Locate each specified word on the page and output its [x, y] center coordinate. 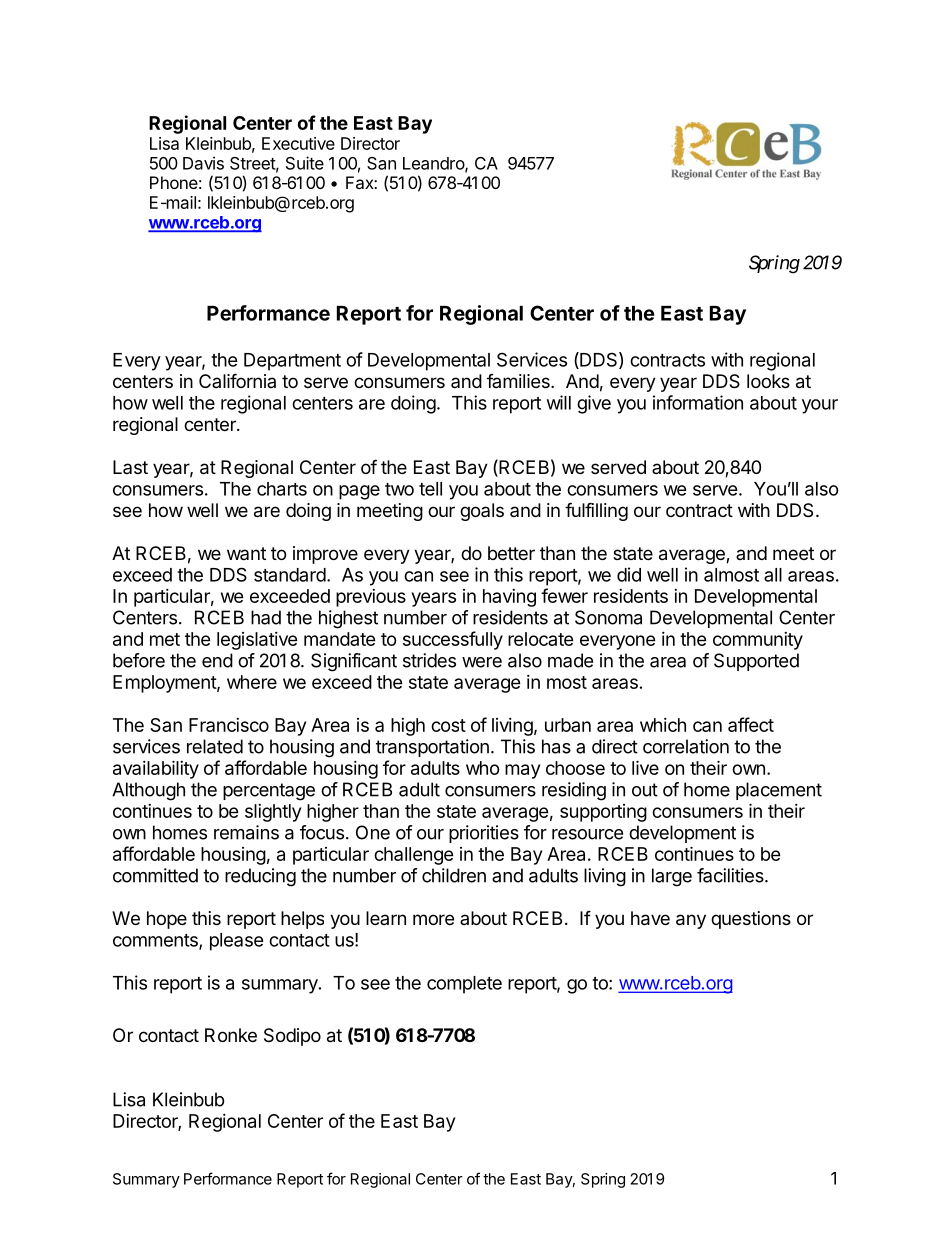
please [237, 942]
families [519, 381]
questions [751, 920]
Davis [203, 163]
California [237, 380]
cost [448, 725]
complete [464, 985]
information [698, 402]
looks [768, 381]
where [252, 682]
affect [751, 724]
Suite [305, 163]
